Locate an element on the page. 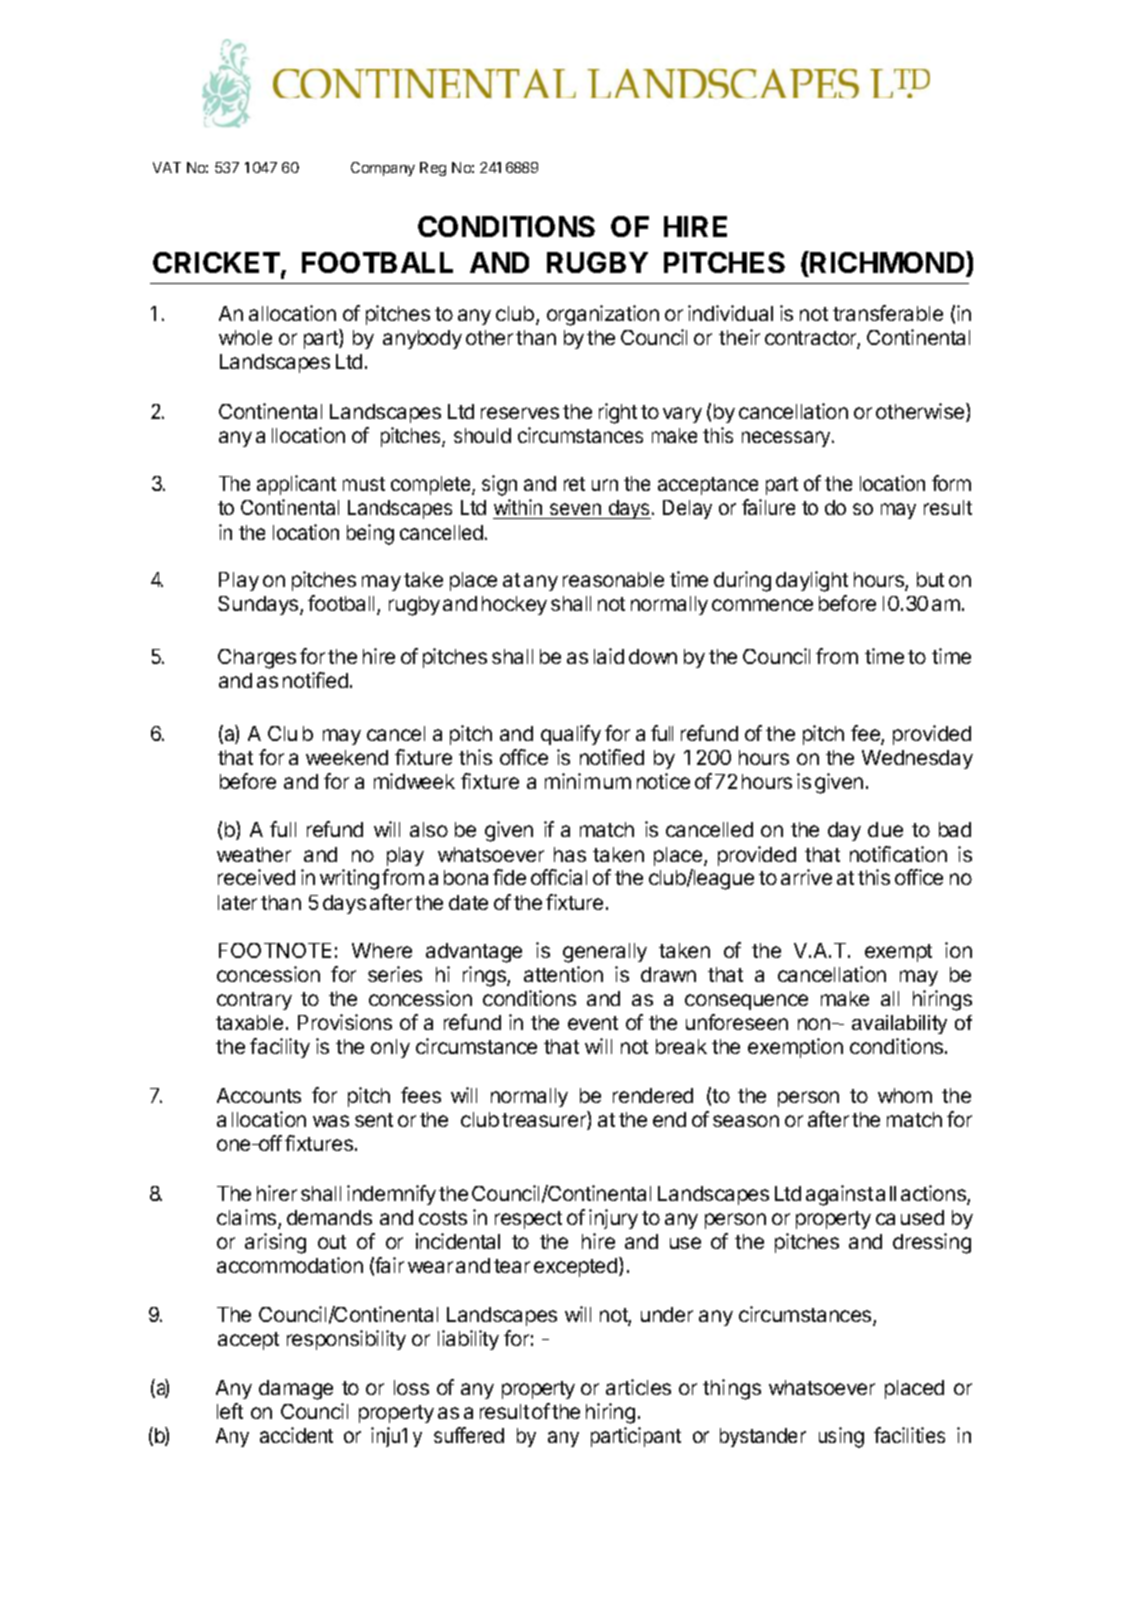 The image size is (1131, 1601). using is located at coordinates (841, 1437).
